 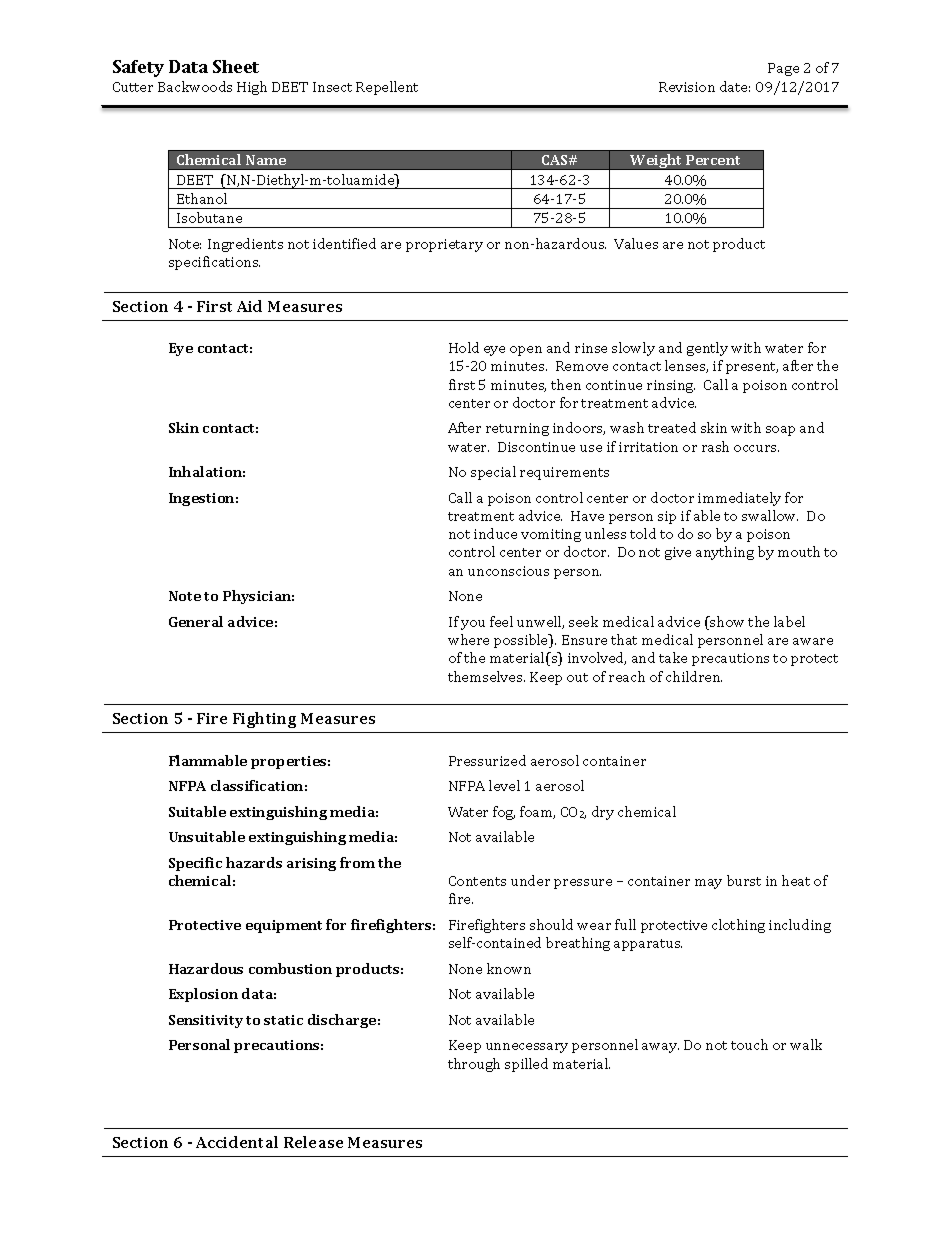 I want to click on Backwoods, so click(x=195, y=86).
